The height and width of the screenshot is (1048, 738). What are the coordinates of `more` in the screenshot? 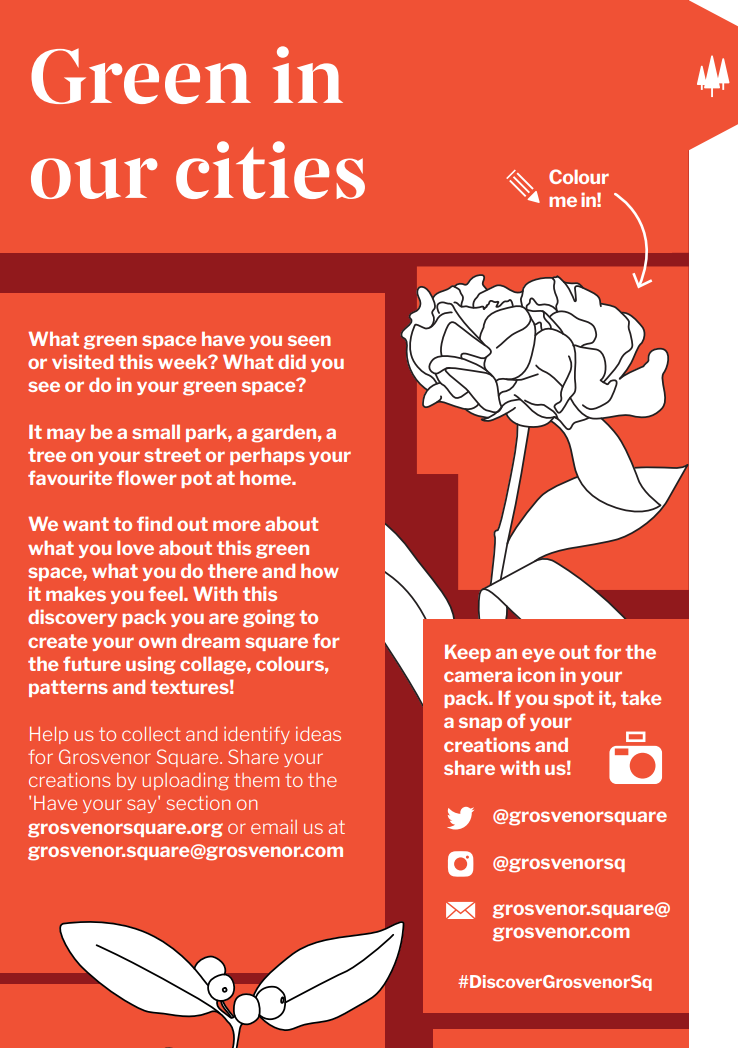 It's located at (236, 525).
